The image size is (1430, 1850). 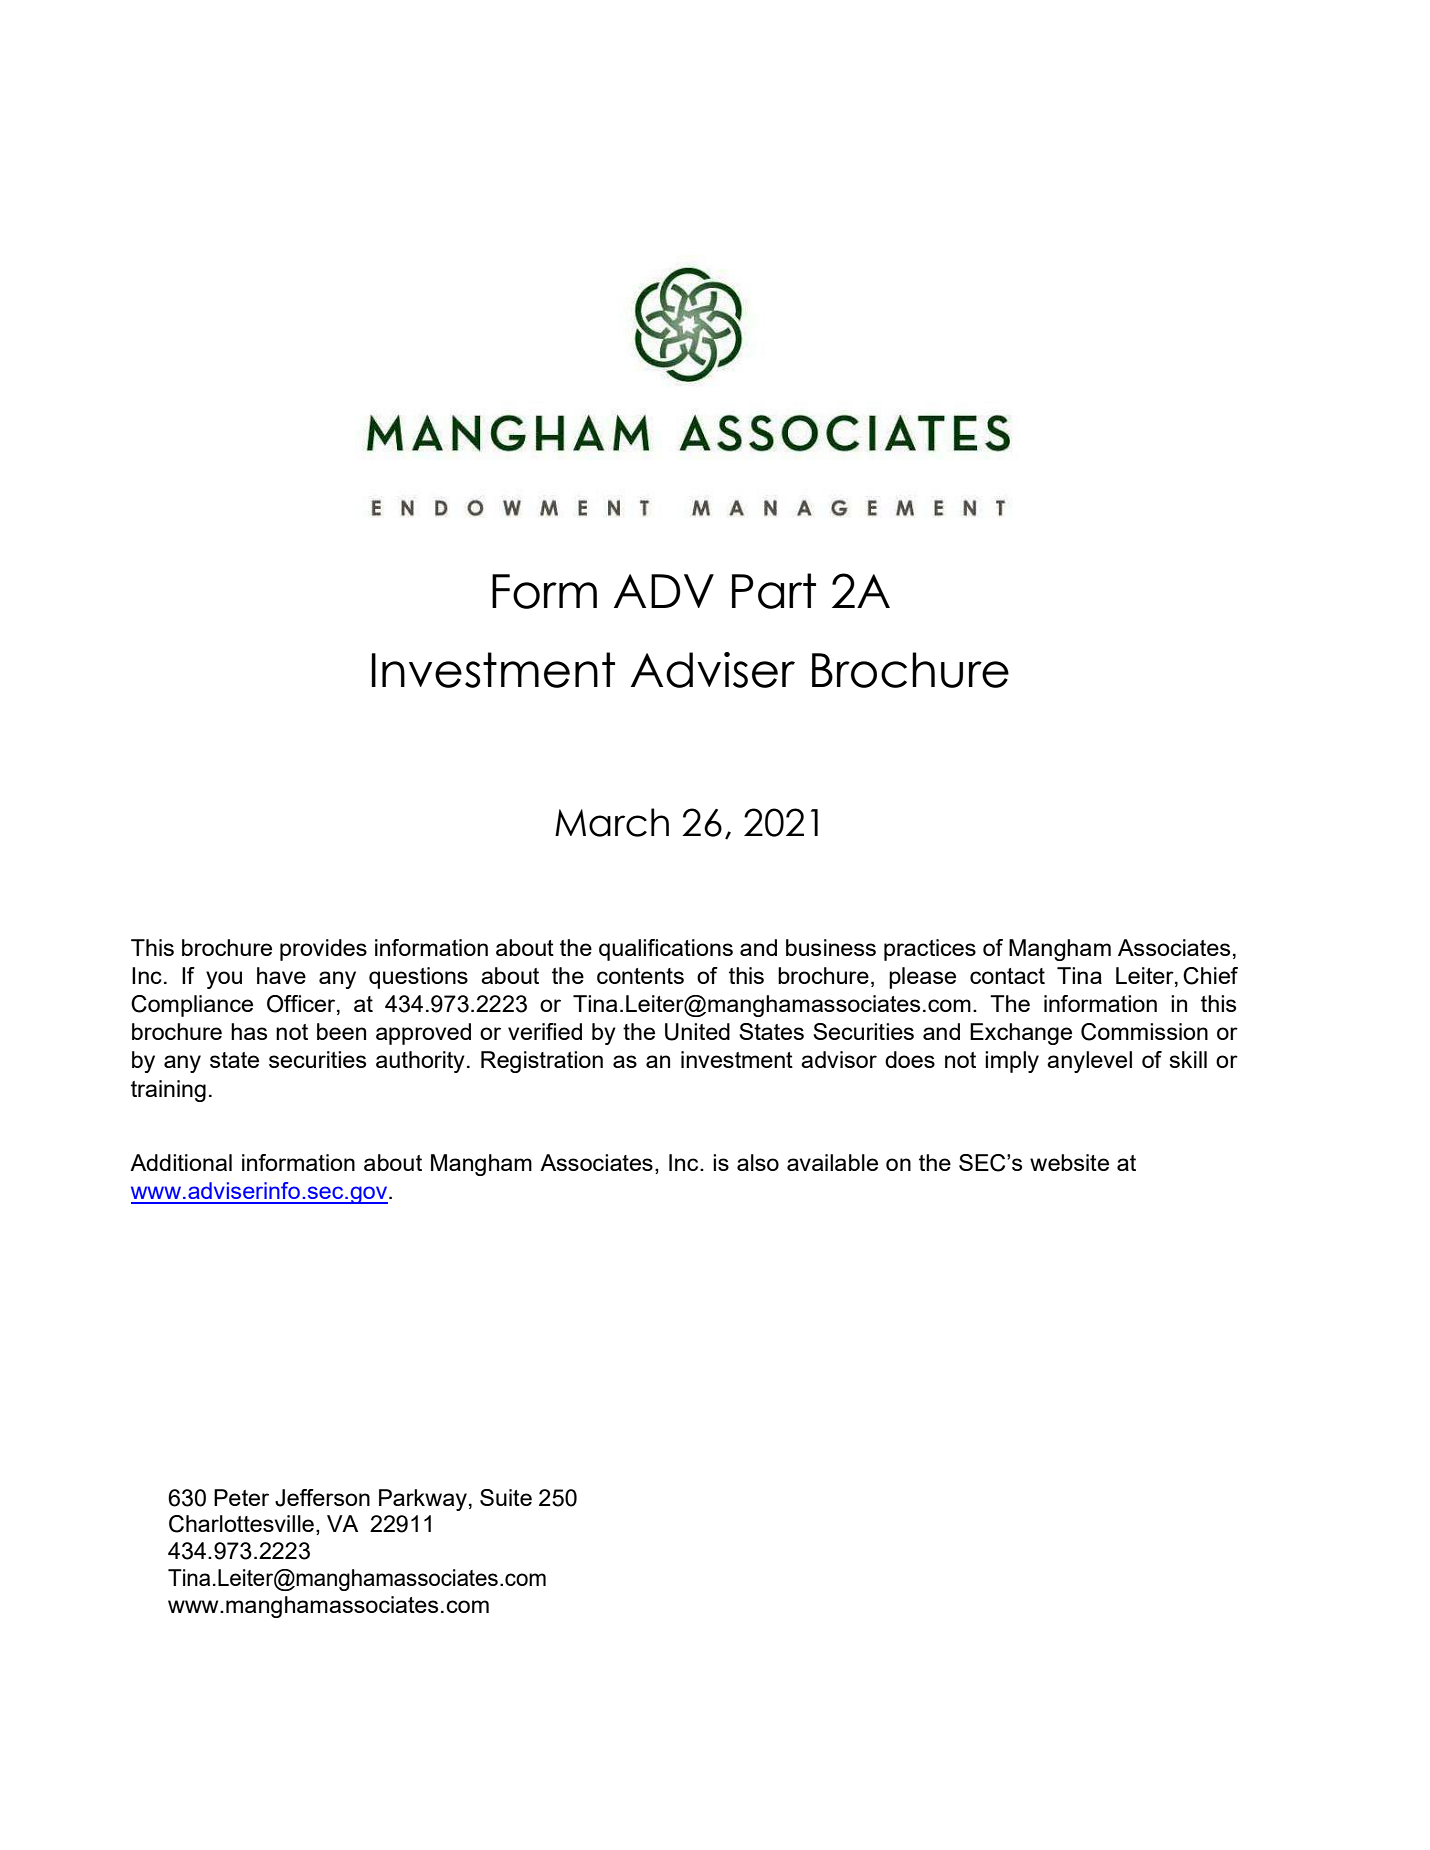 I want to click on also, so click(x=758, y=1162).
